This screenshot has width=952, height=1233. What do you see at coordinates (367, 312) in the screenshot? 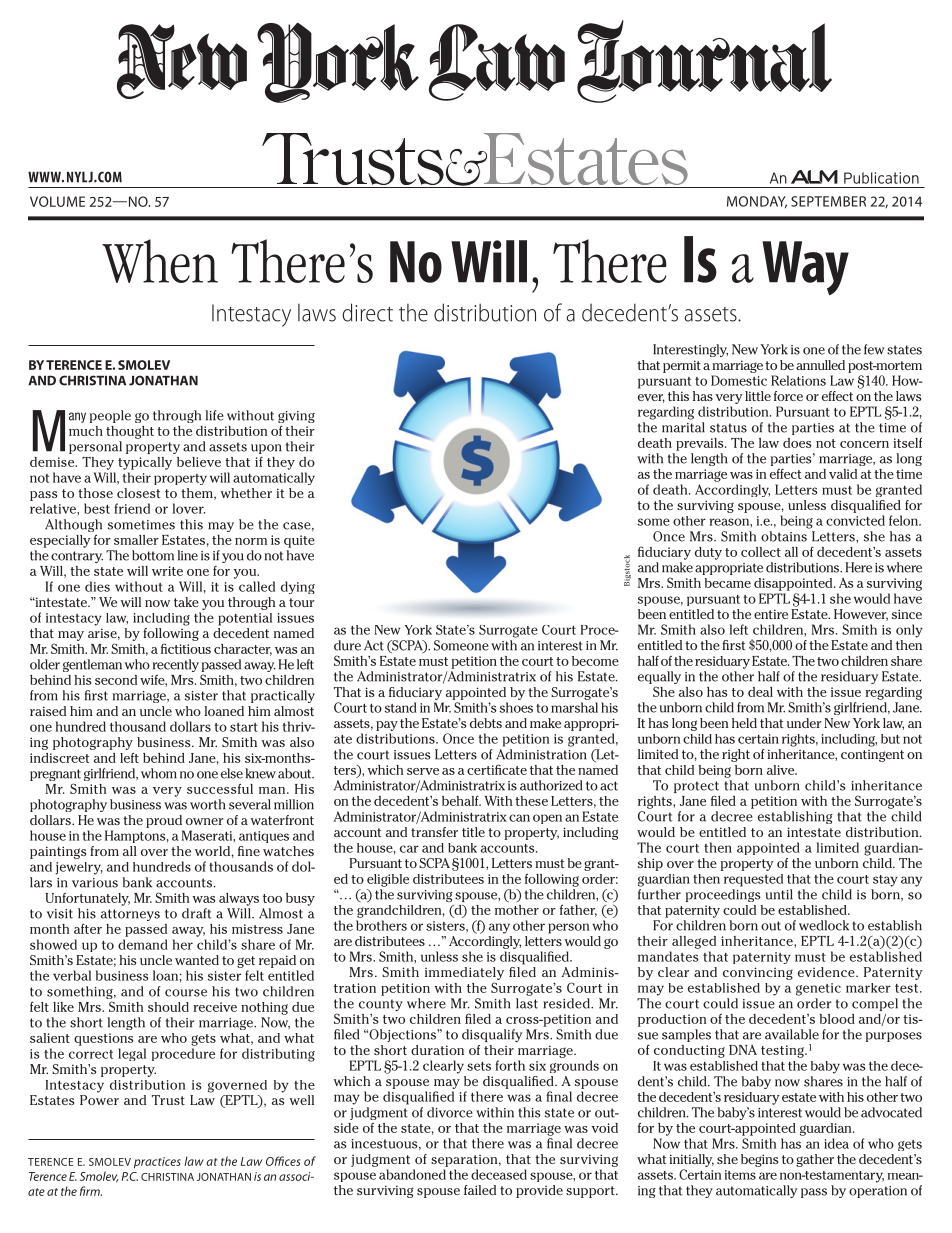
I see `direct` at bounding box center [367, 312].
